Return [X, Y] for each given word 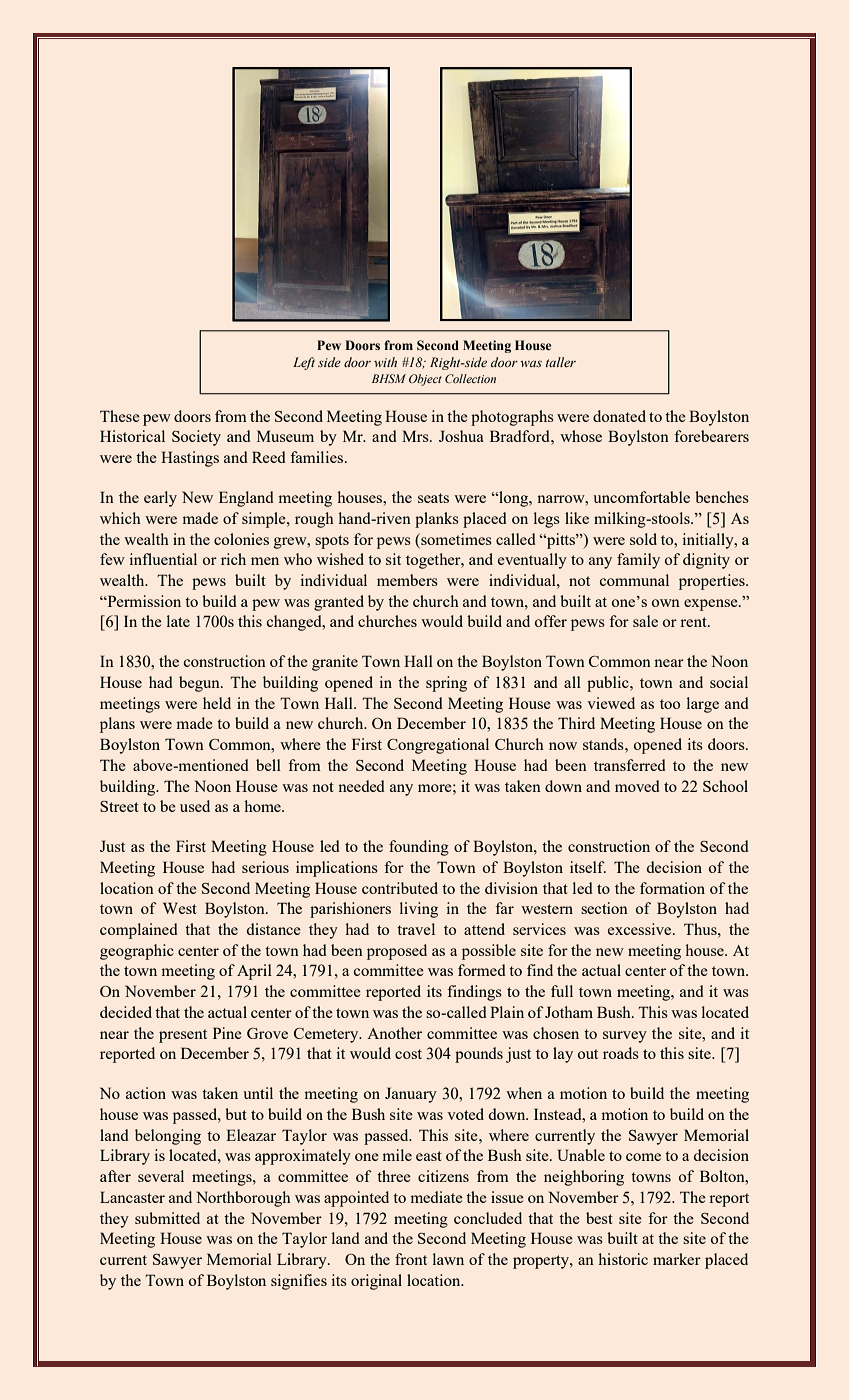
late [178, 621]
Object [425, 380]
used [195, 806]
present [183, 1036]
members [407, 580]
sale [645, 621]
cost [408, 1054]
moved [637, 786]
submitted [167, 1218]
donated [619, 416]
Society [196, 438]
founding [419, 848]
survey [625, 1037]
